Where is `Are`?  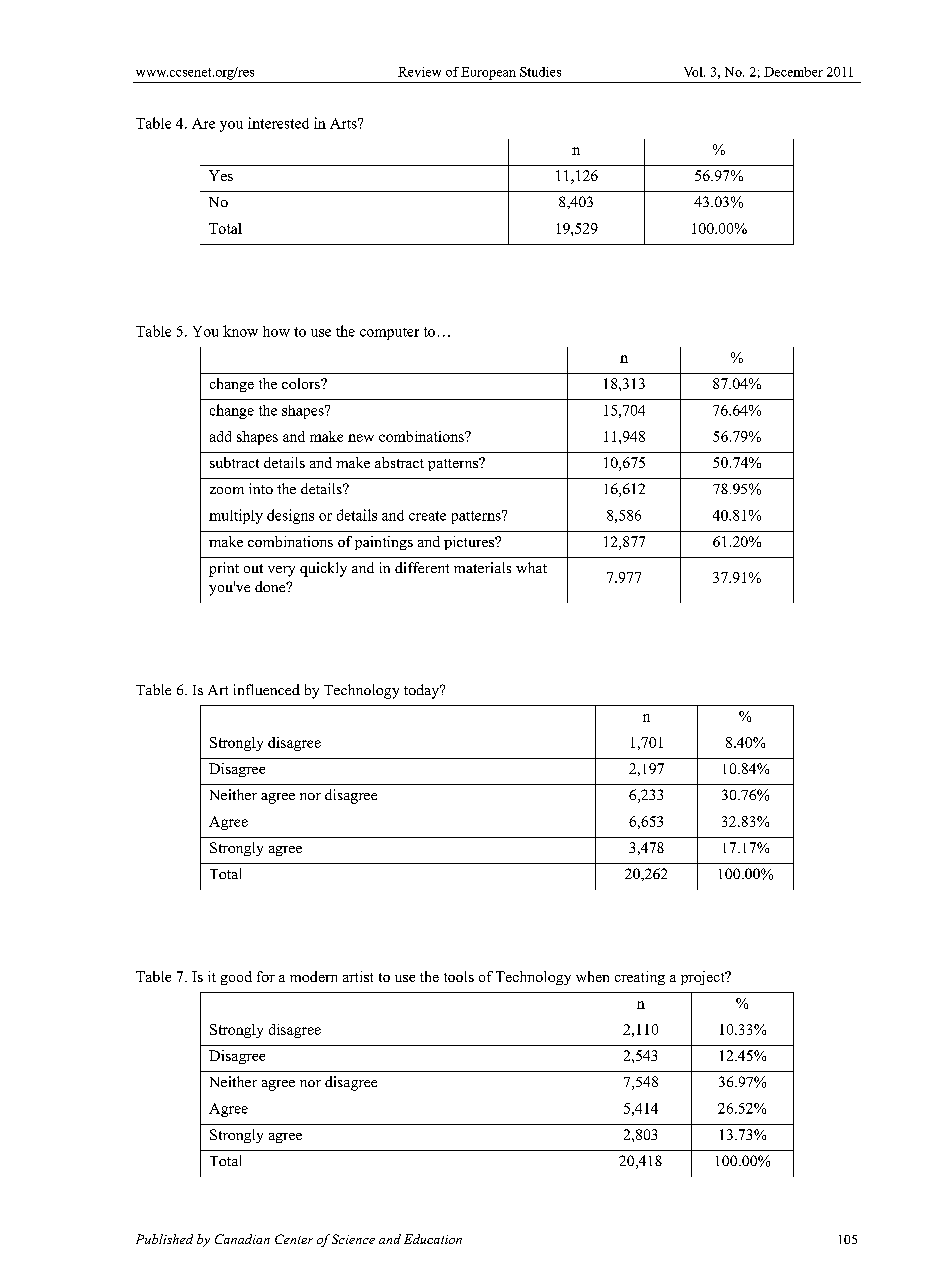 Are is located at coordinates (203, 123).
